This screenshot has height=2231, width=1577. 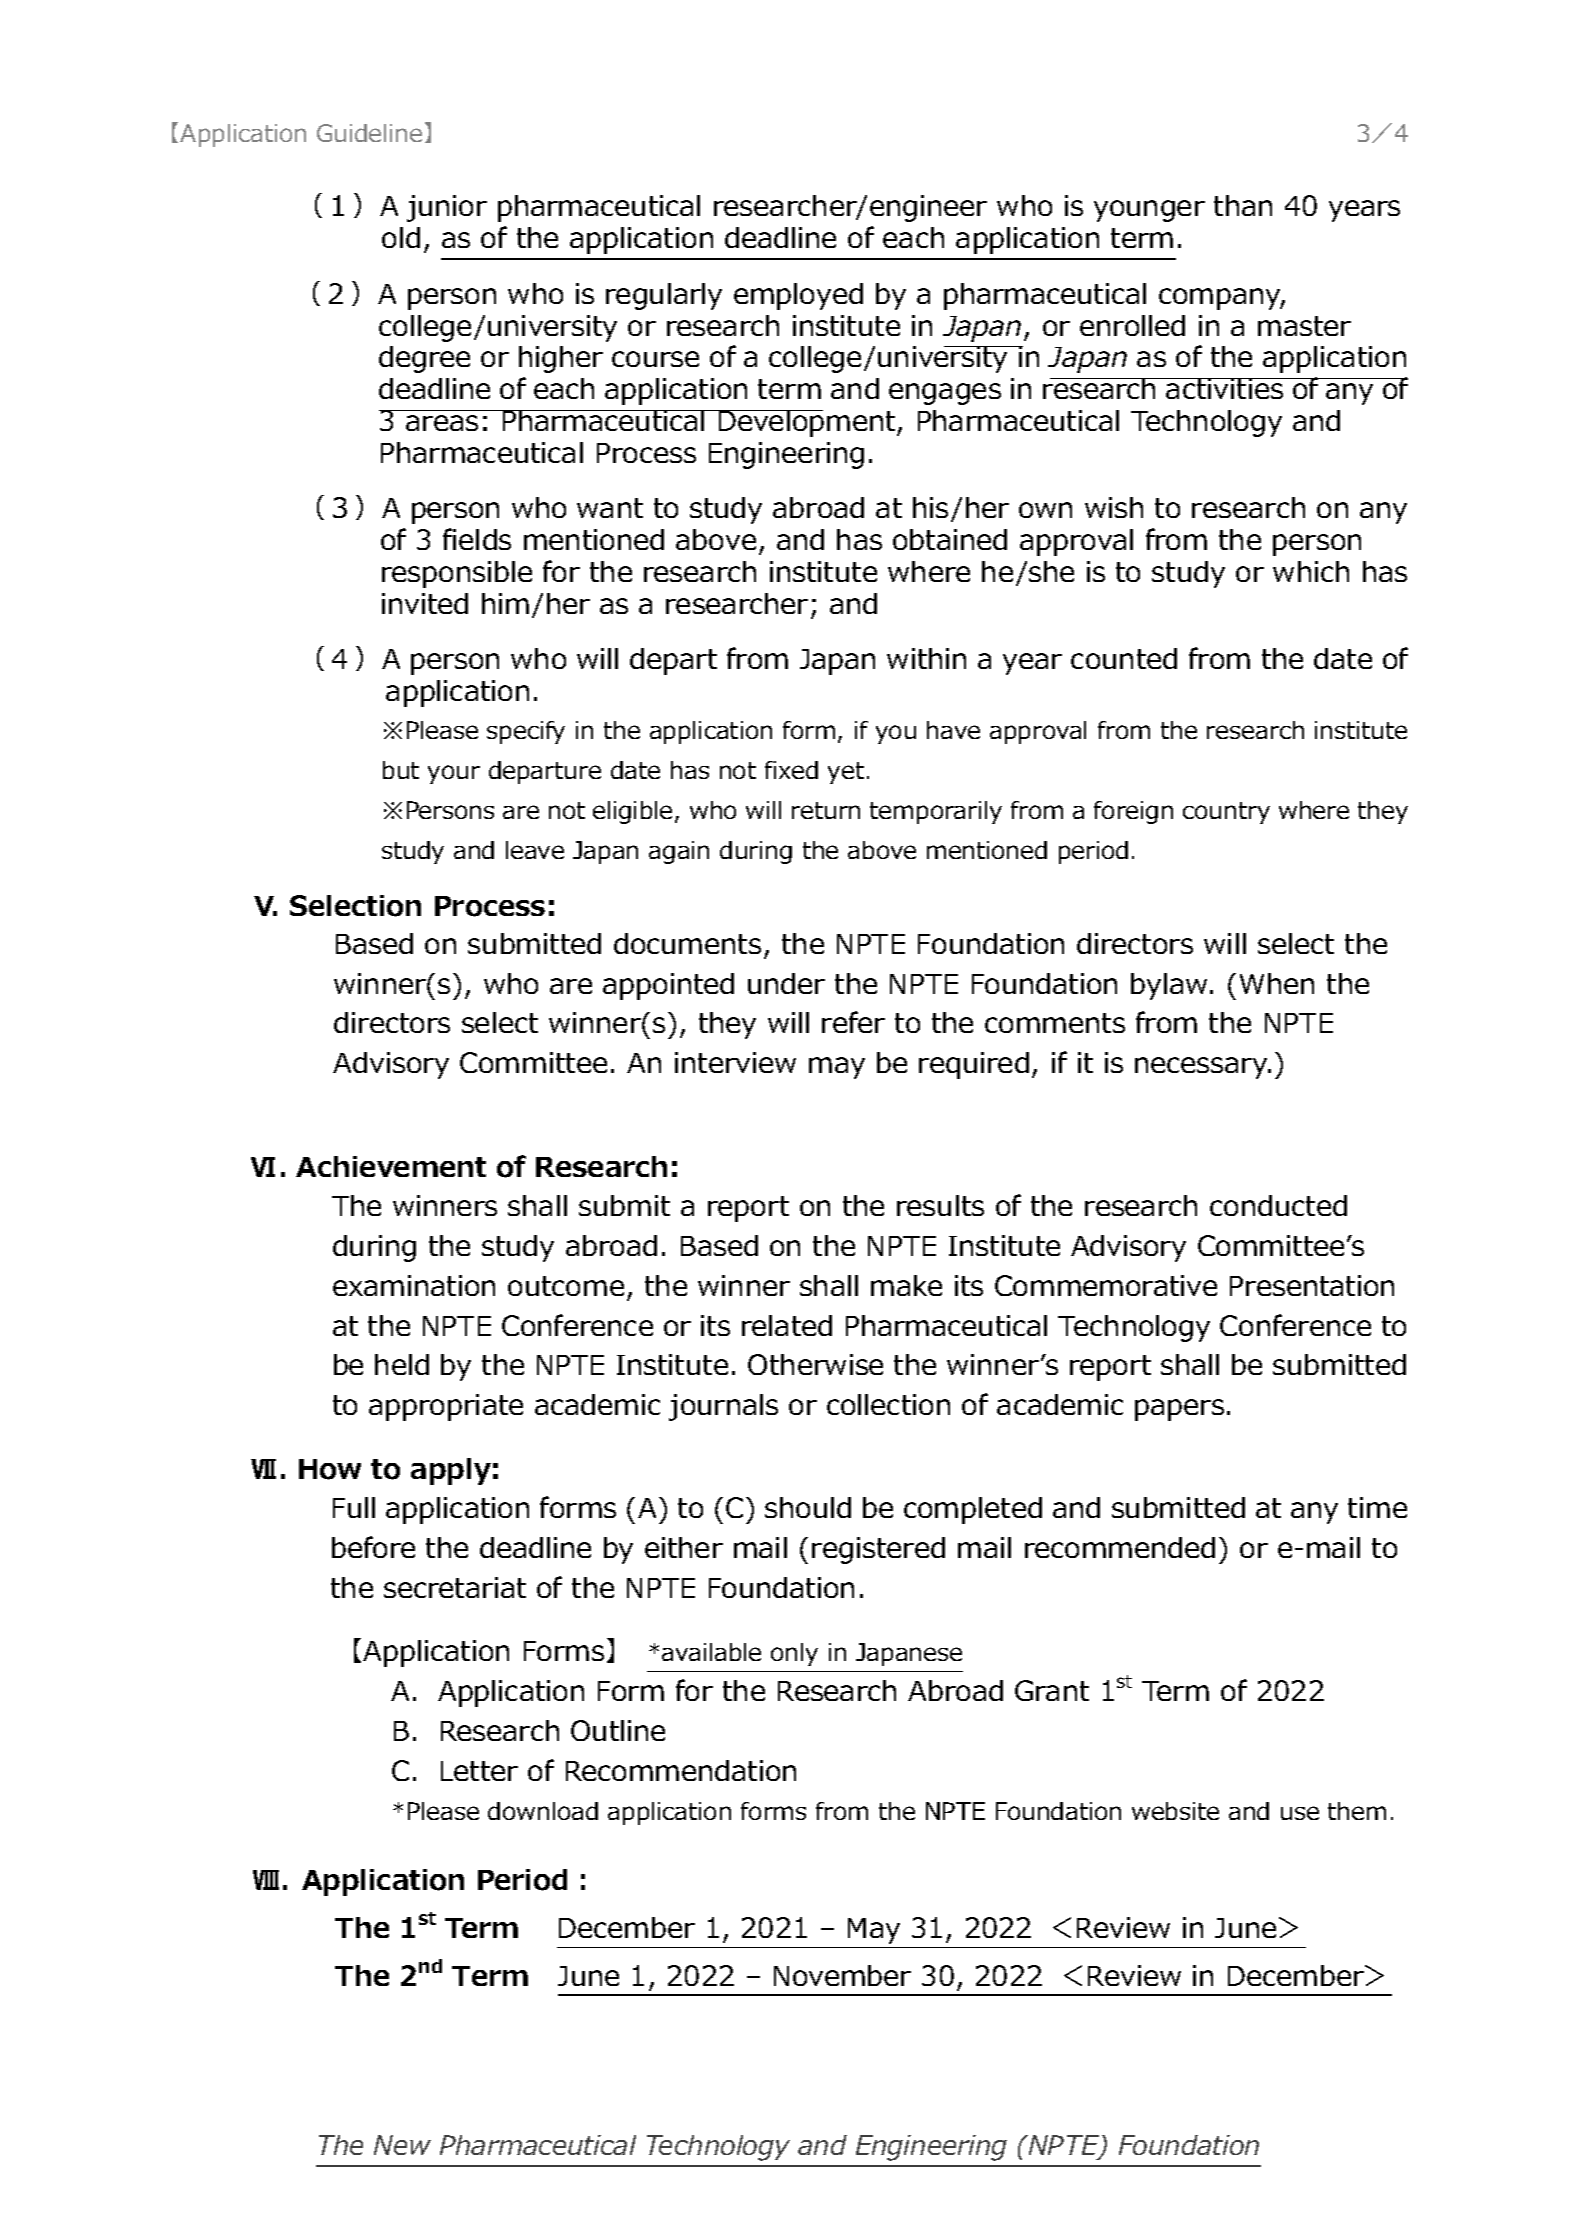 I want to click on conducted, so click(x=1278, y=1205).
